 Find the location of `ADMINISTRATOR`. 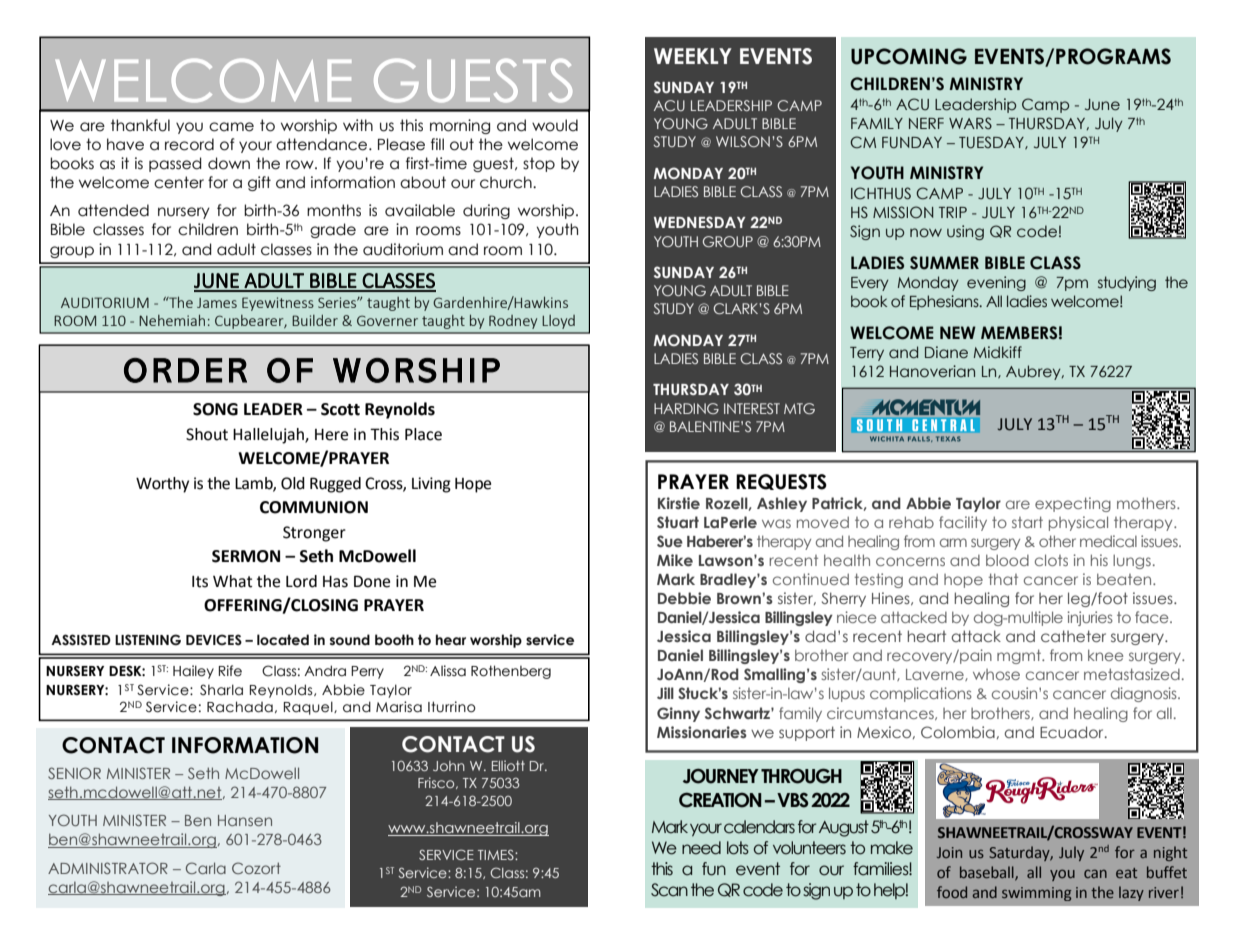

ADMINISTRATOR is located at coordinates (108, 868).
